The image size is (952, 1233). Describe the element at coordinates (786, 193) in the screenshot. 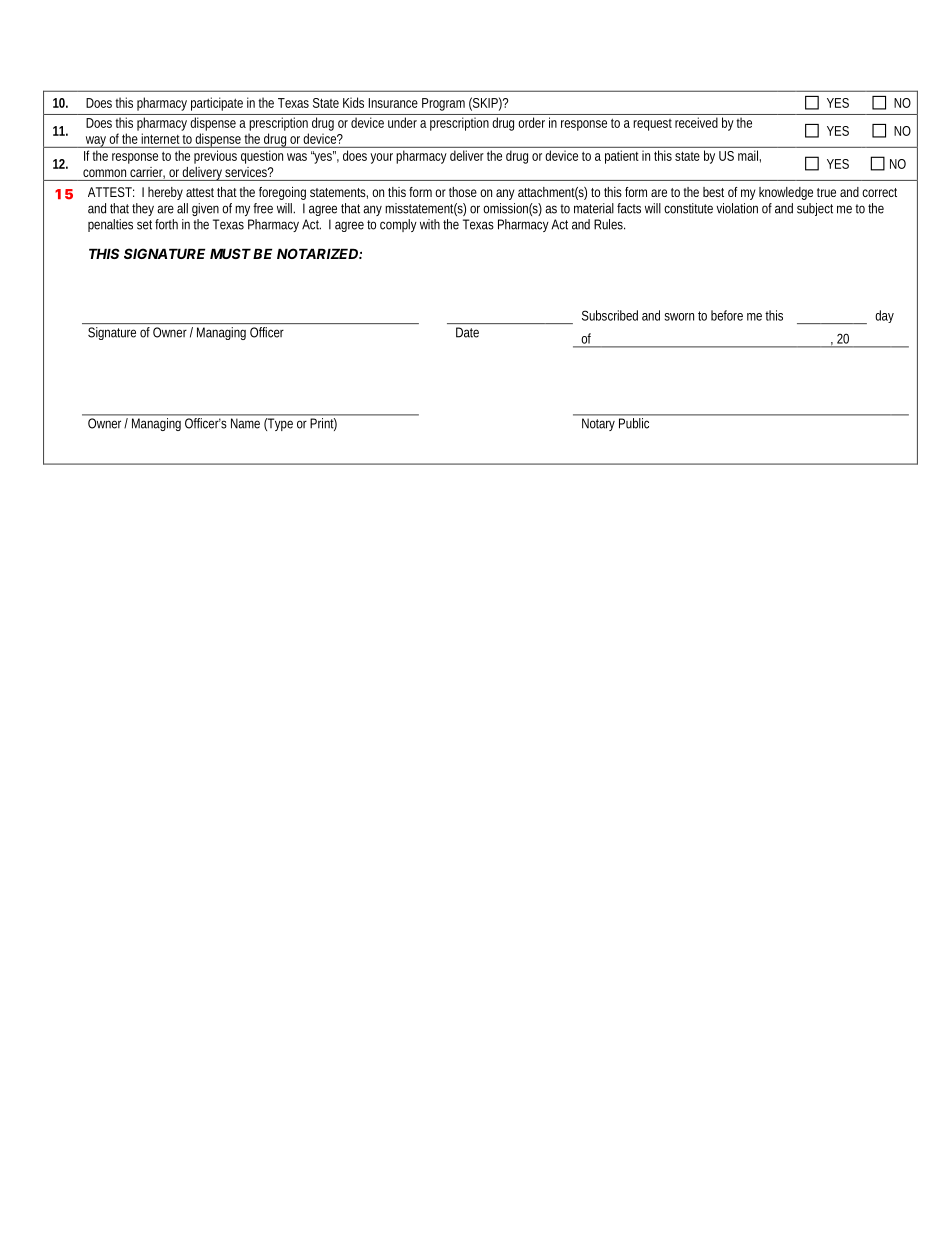

I see `knowledge` at that location.
